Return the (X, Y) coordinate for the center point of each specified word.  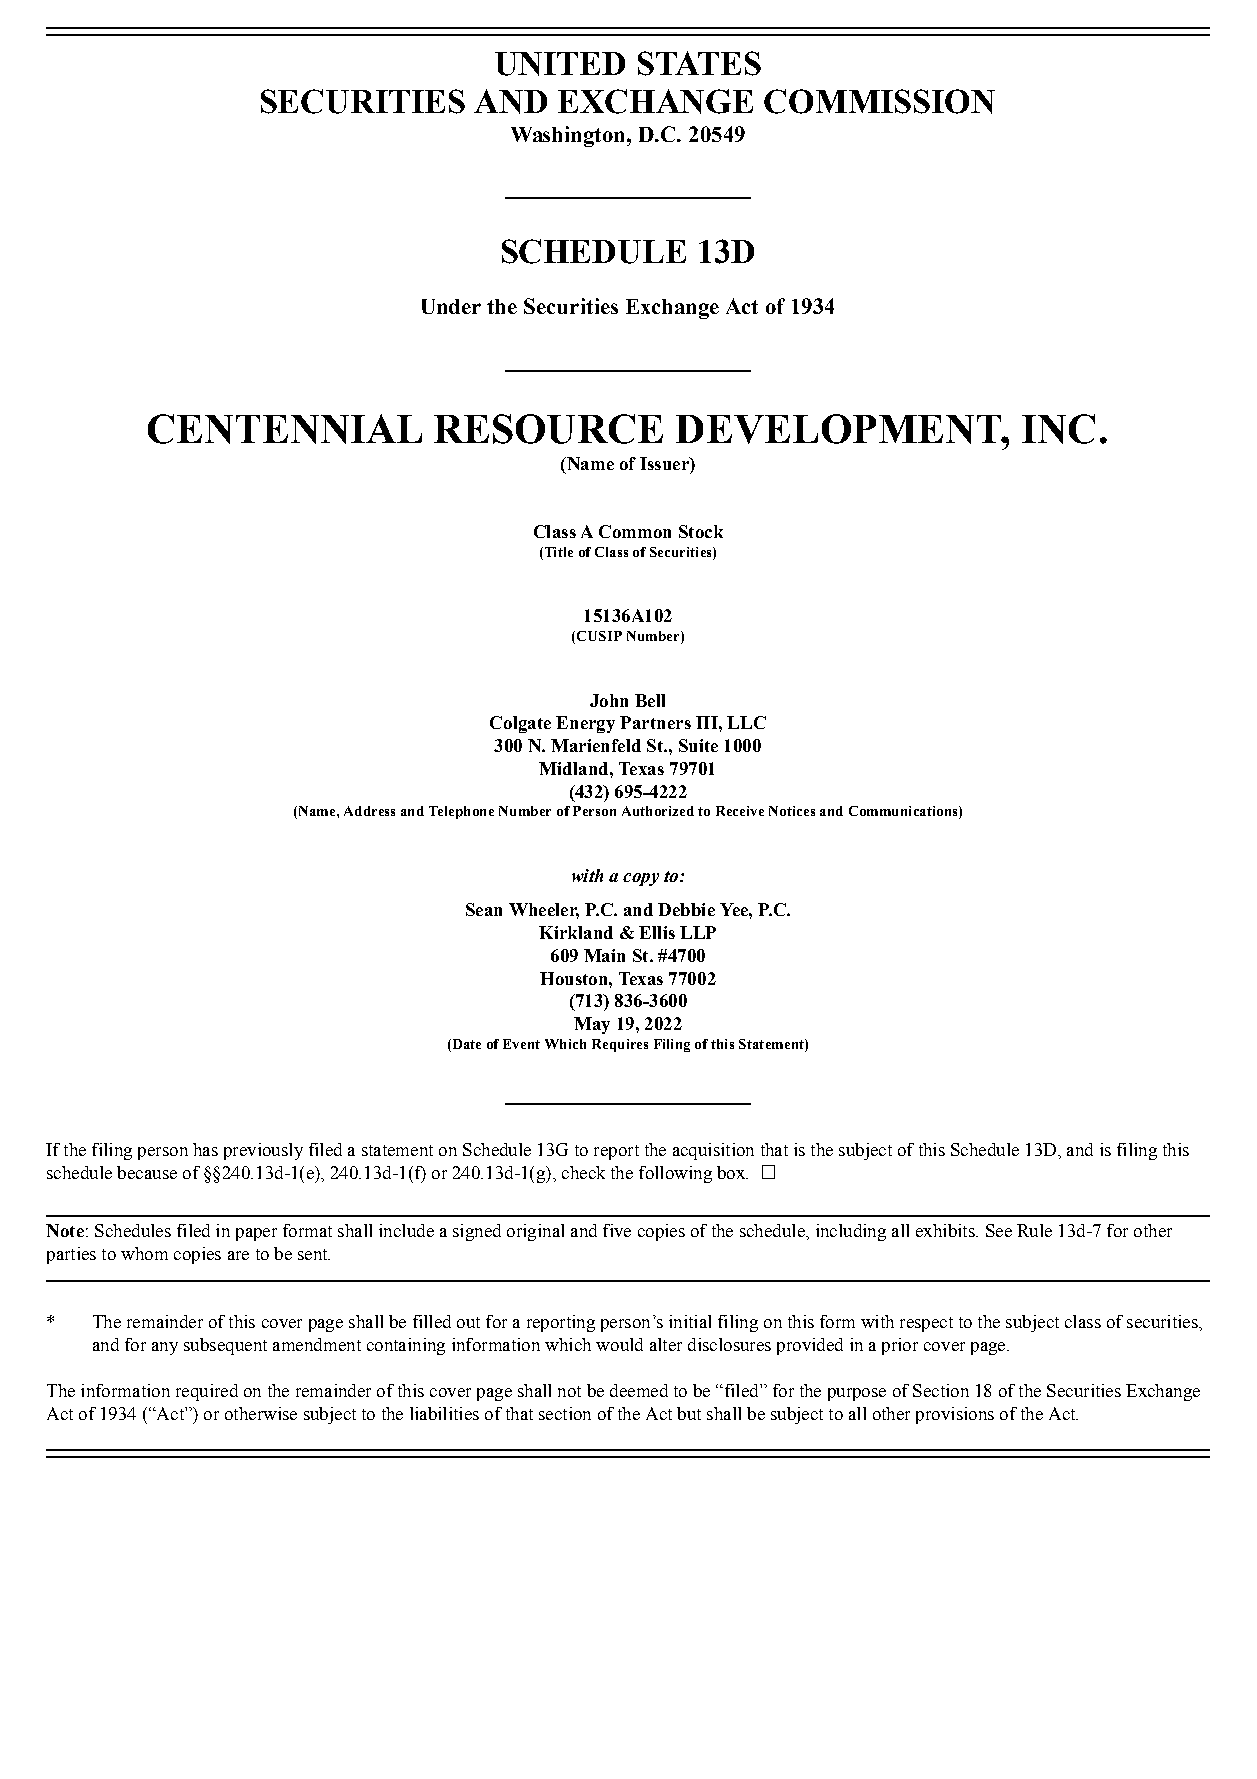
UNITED (560, 64)
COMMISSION (879, 101)
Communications (904, 812)
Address (369, 811)
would (619, 1344)
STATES (699, 63)
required (207, 1392)
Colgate (520, 724)
